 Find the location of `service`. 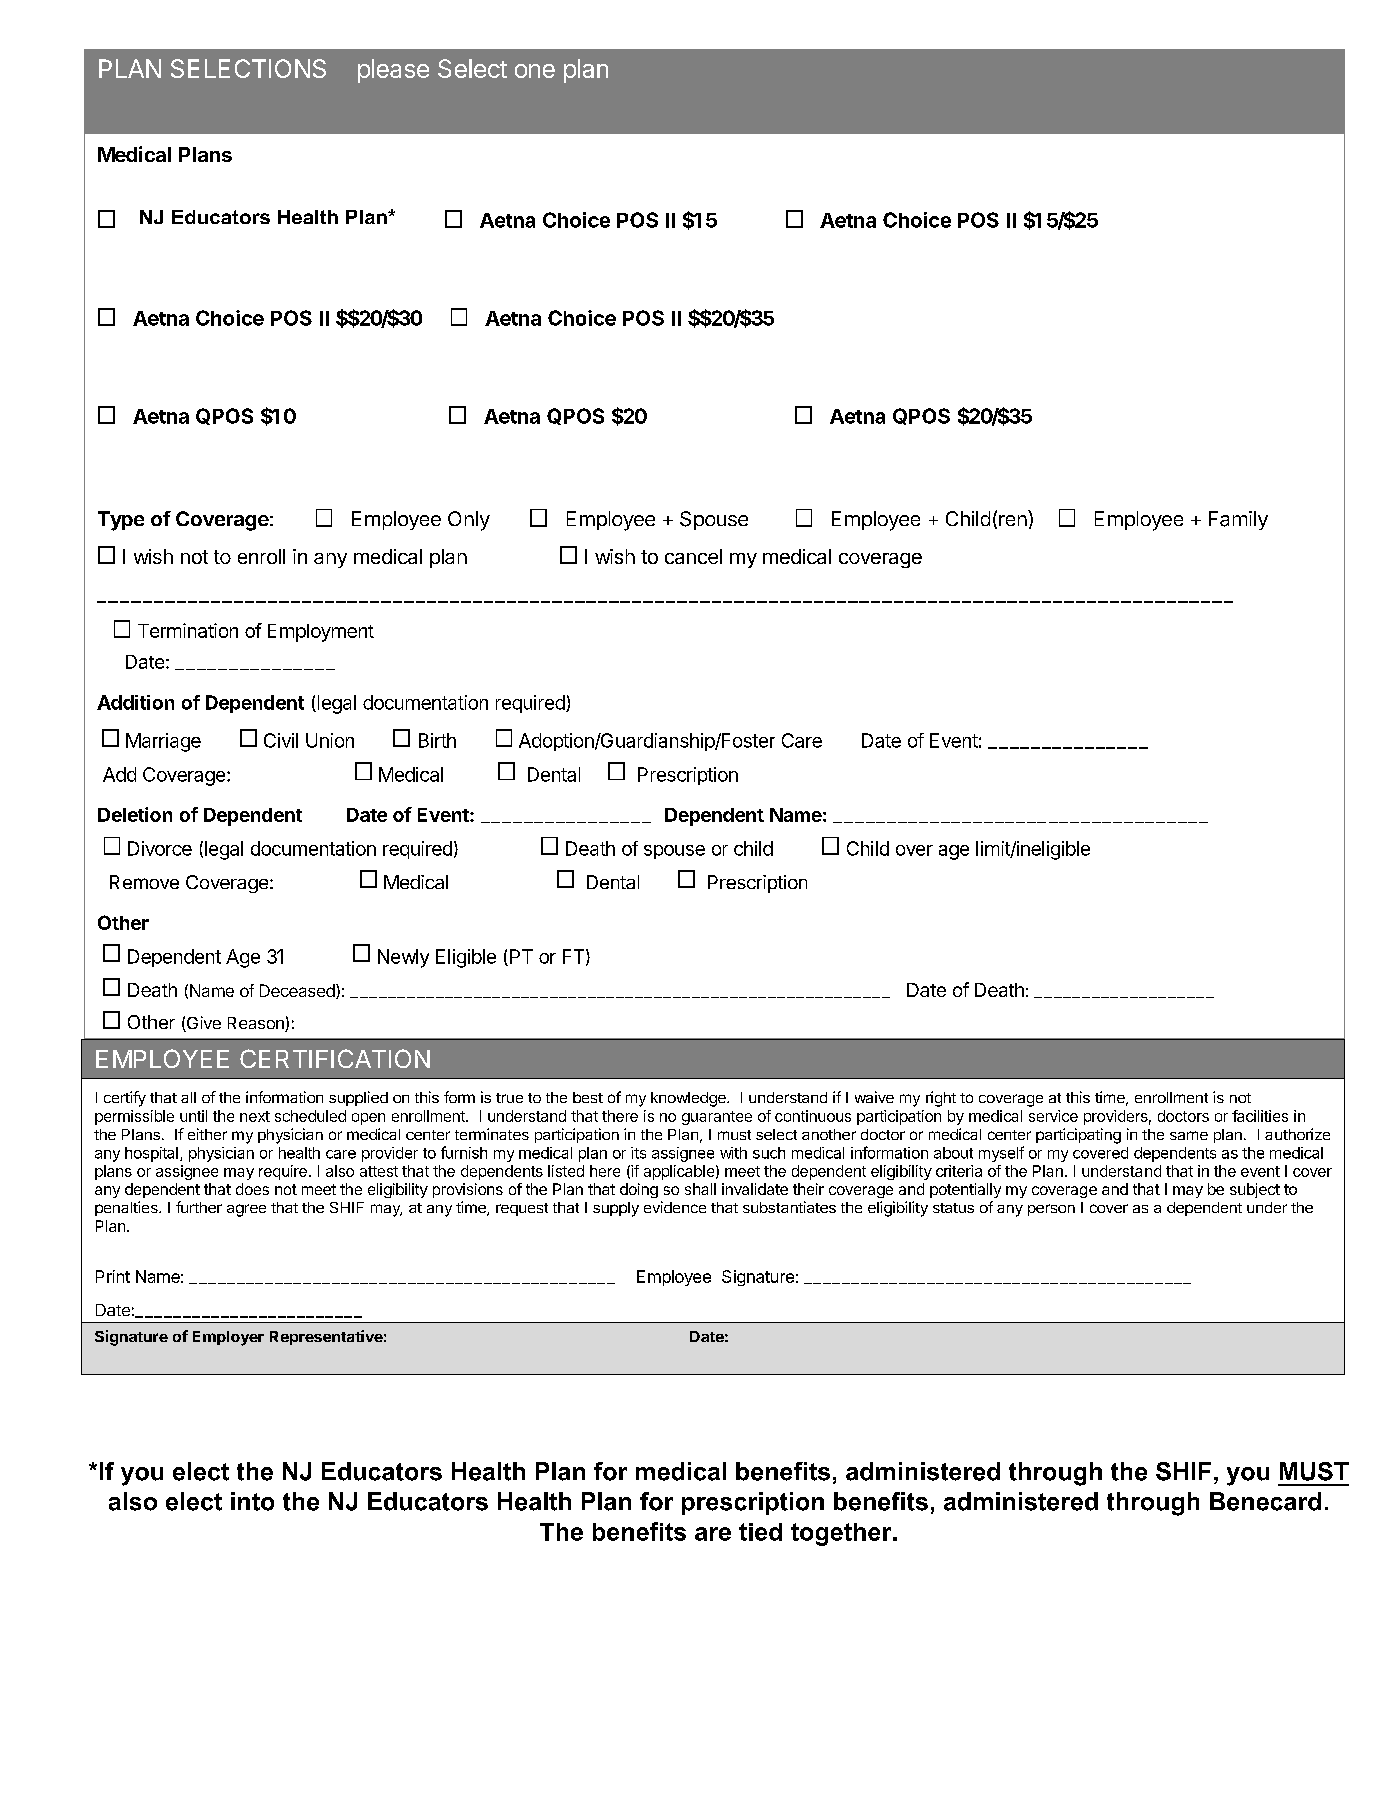

service is located at coordinates (1053, 1116).
